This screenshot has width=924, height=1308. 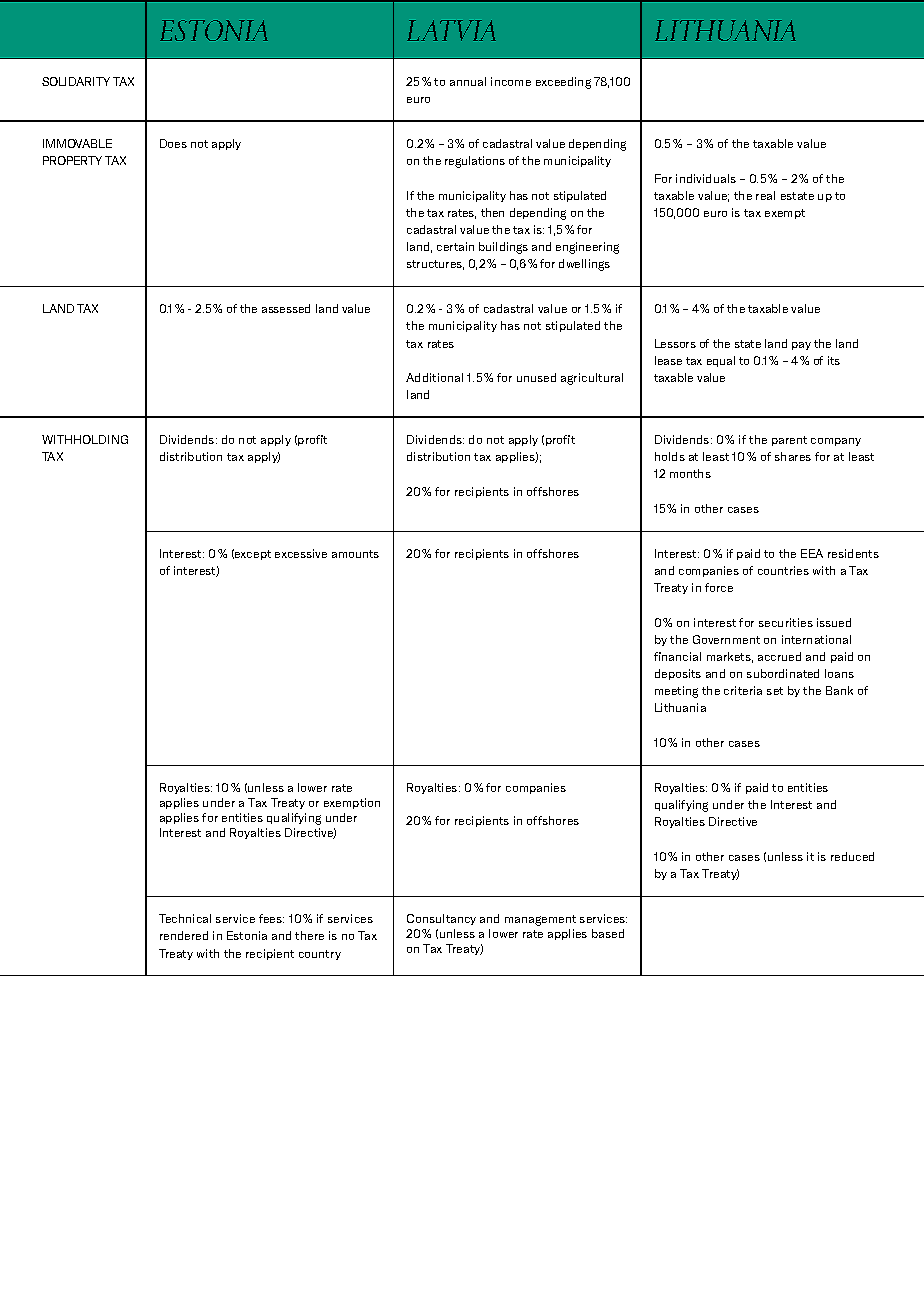 What do you see at coordinates (355, 554) in the screenshot?
I see `amounts` at bounding box center [355, 554].
